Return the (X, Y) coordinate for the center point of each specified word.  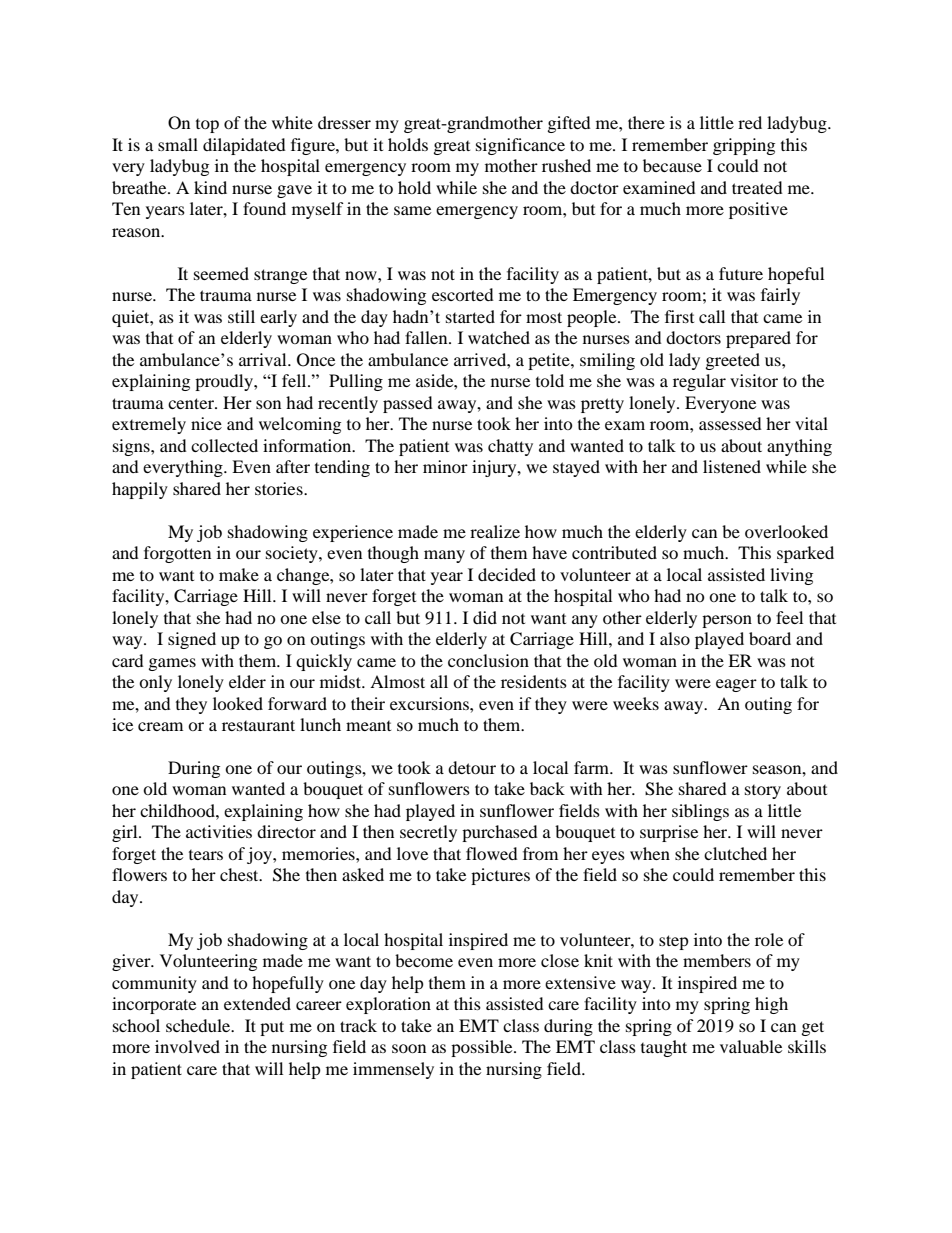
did (485, 617)
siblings (700, 812)
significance (520, 146)
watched (499, 337)
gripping (744, 146)
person (727, 621)
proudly (225, 382)
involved (187, 1046)
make (239, 574)
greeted (733, 361)
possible (483, 1048)
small (178, 144)
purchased (500, 833)
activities (219, 831)
